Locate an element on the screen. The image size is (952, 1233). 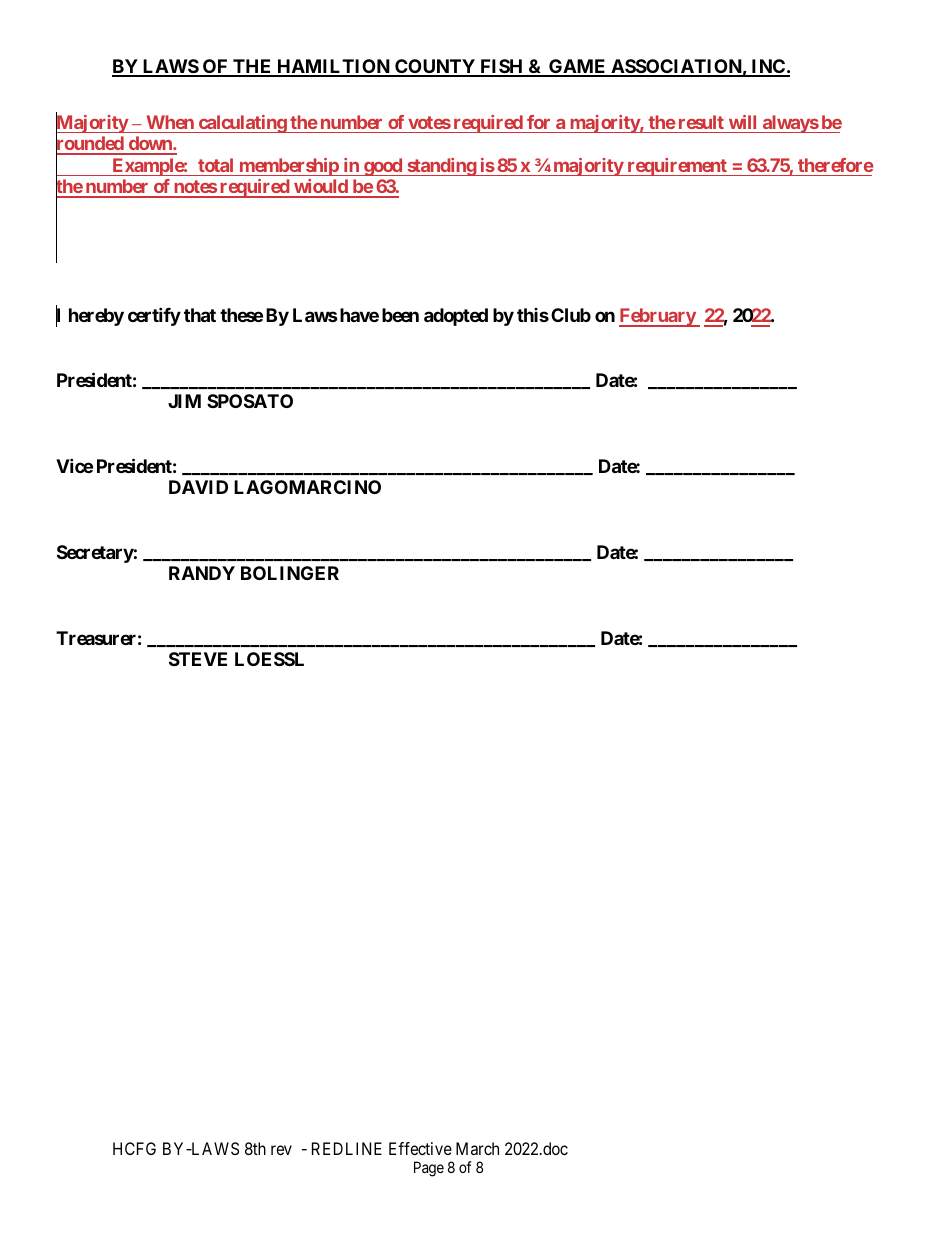
rev is located at coordinates (281, 1150).
